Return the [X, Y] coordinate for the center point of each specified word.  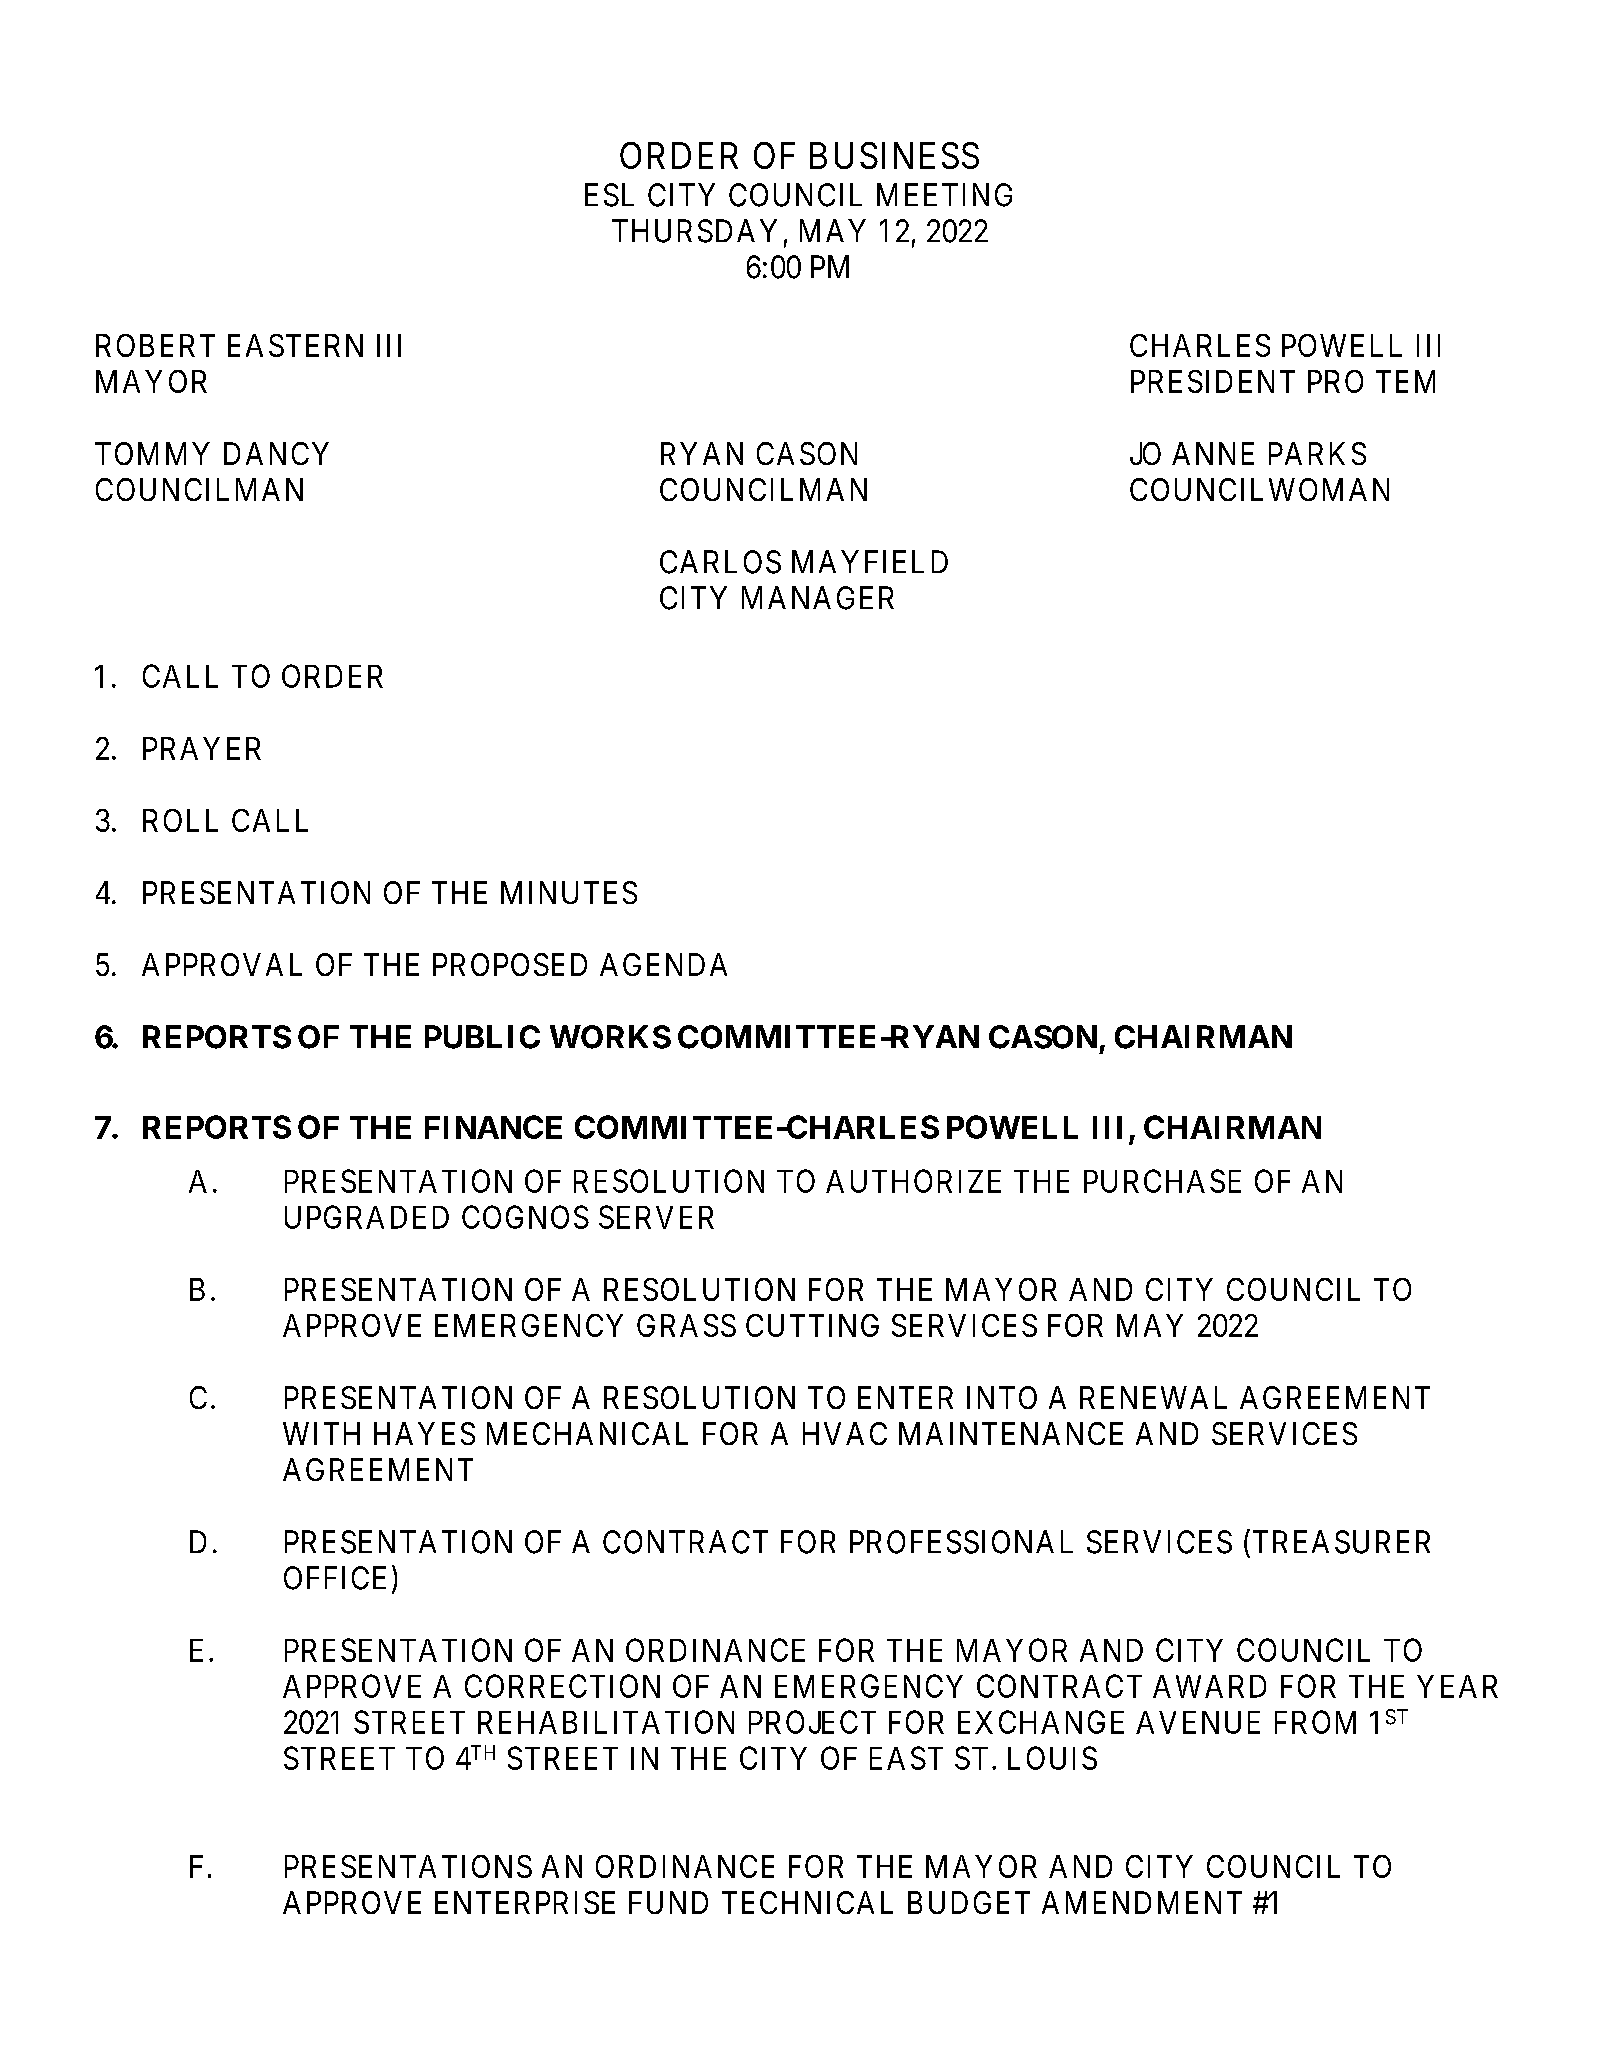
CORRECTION [562, 1686]
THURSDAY [694, 231]
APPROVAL [222, 964]
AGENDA [663, 964]
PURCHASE [1162, 1181]
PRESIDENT [1213, 381]
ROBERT [155, 345]
